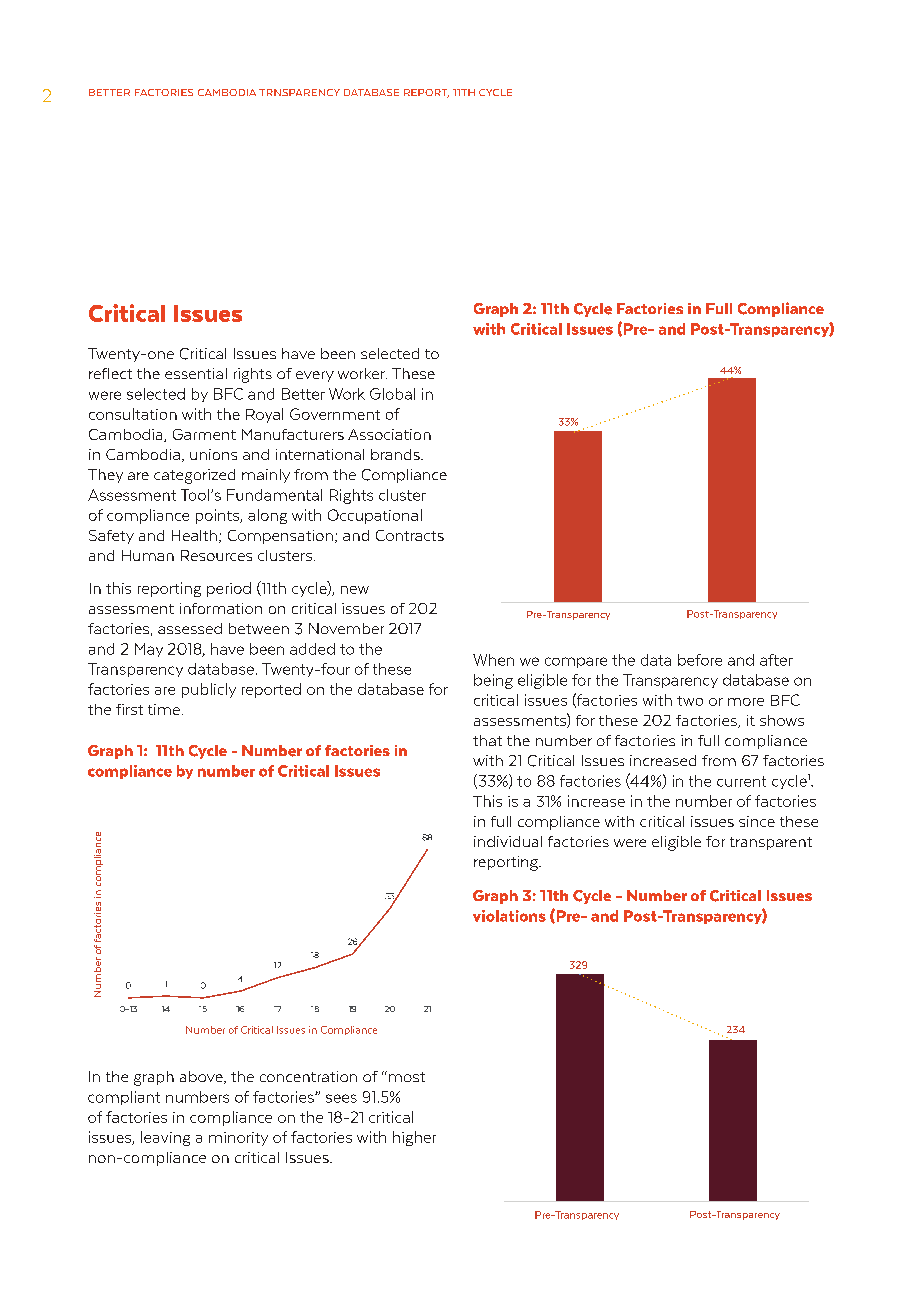 This screenshot has height=1308, width=924. Describe the element at coordinates (414, 1138) in the screenshot. I see `higher` at that location.
